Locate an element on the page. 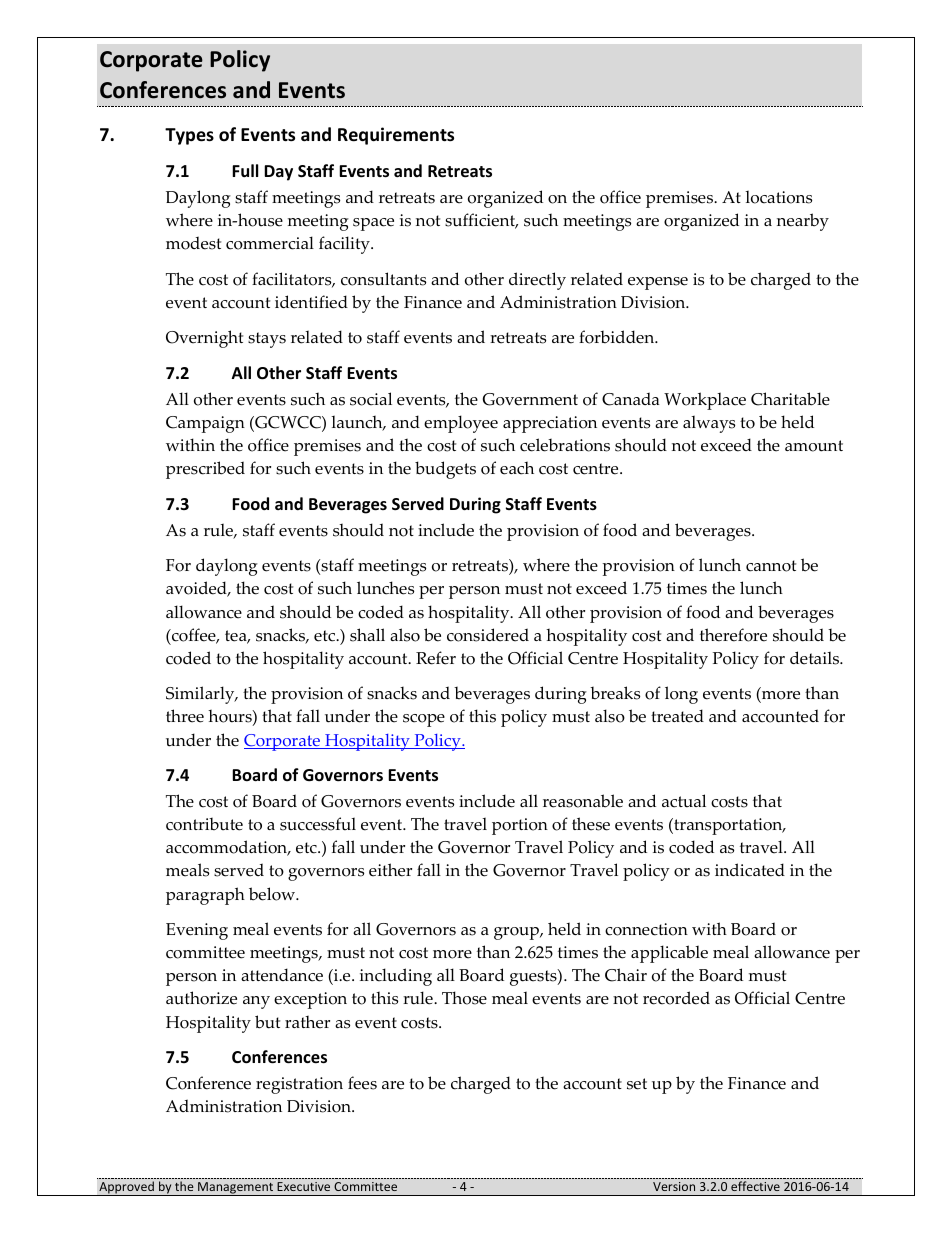 The width and height of the page is (952, 1233). portion is located at coordinates (520, 826).
